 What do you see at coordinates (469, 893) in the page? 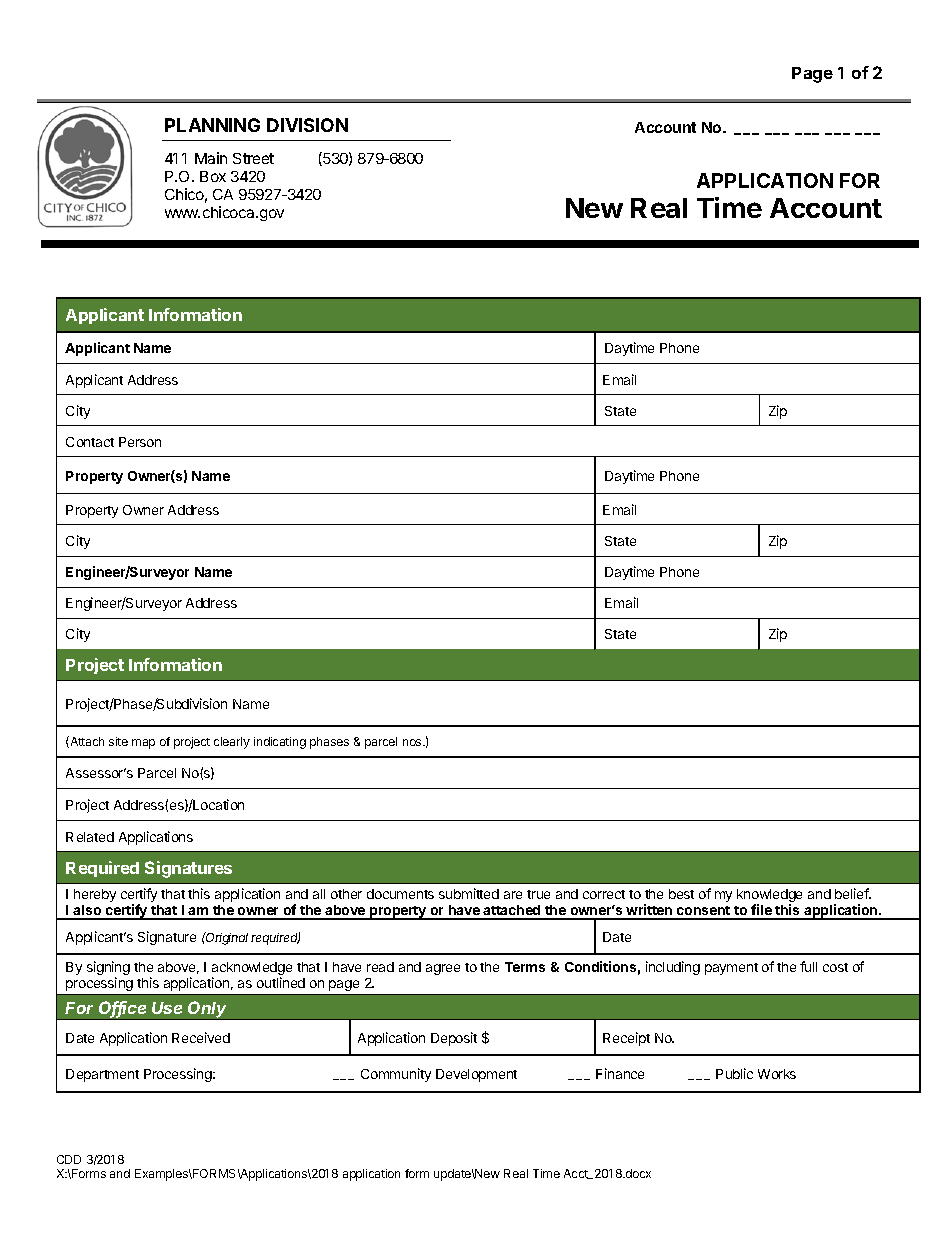
I see `submitted` at bounding box center [469, 893].
